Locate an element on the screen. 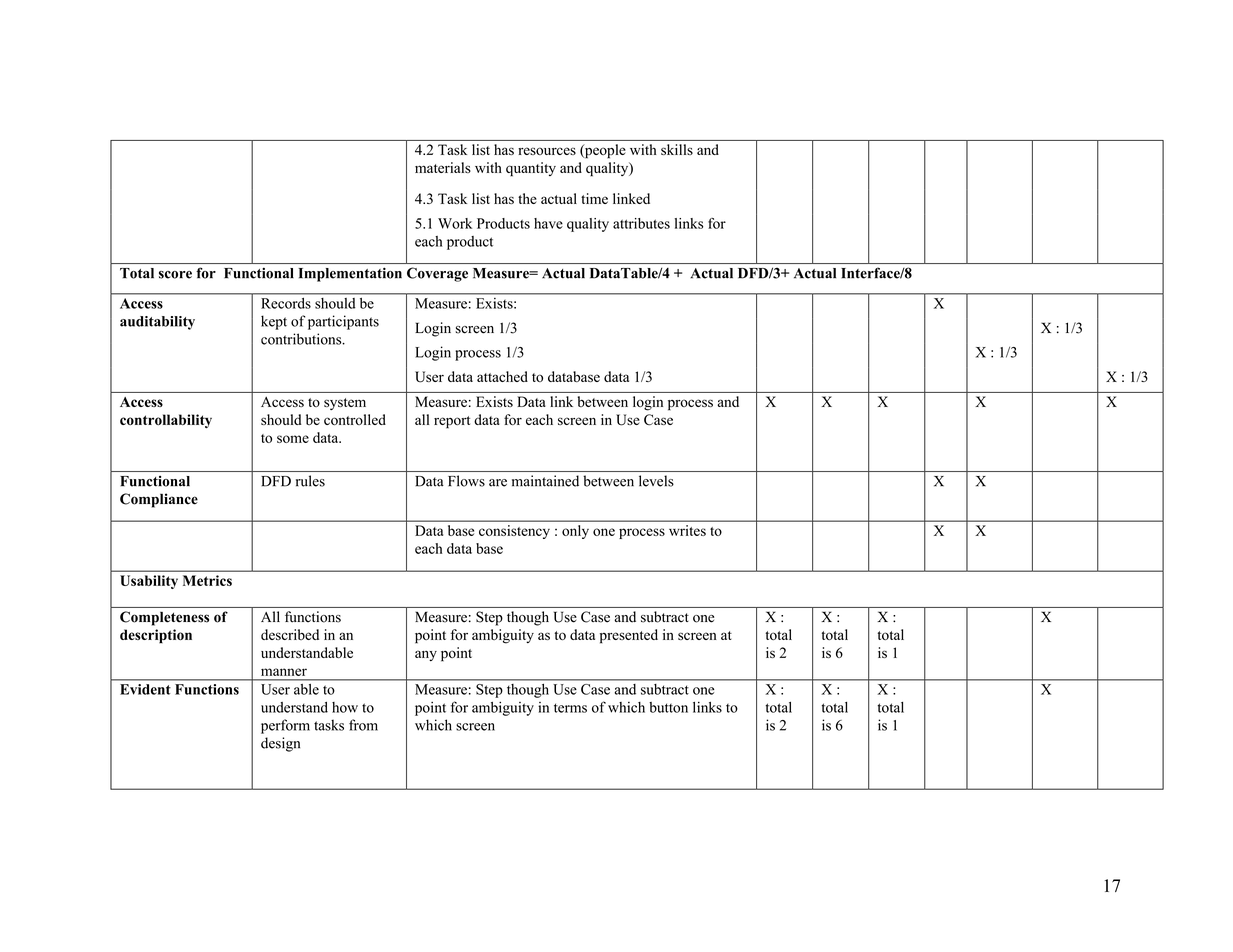 The image size is (1233, 952). Coverage is located at coordinates (437, 274).
